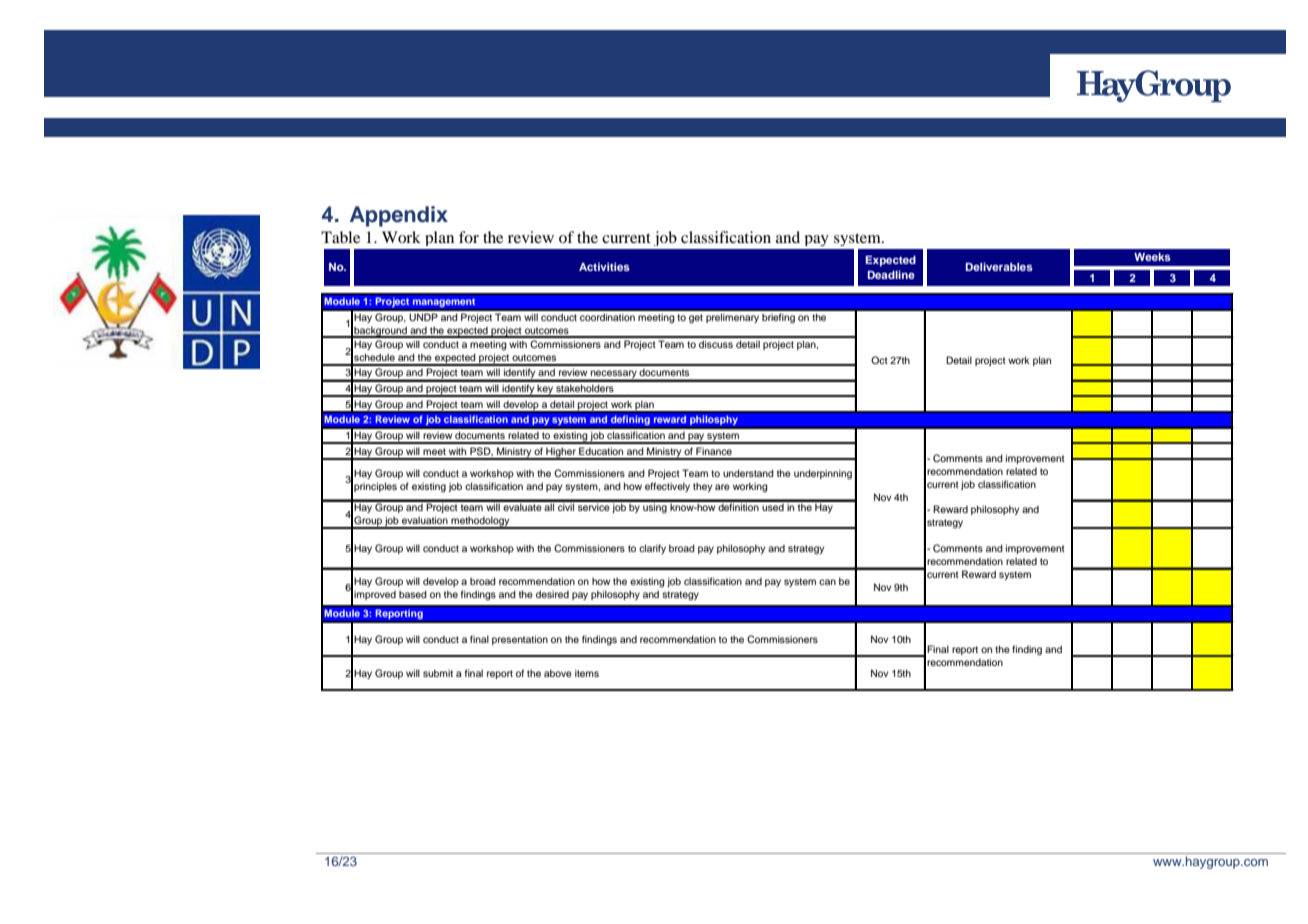 This page has height=924, width=1308. Describe the element at coordinates (561, 453) in the page. I see `Higher` at that location.
